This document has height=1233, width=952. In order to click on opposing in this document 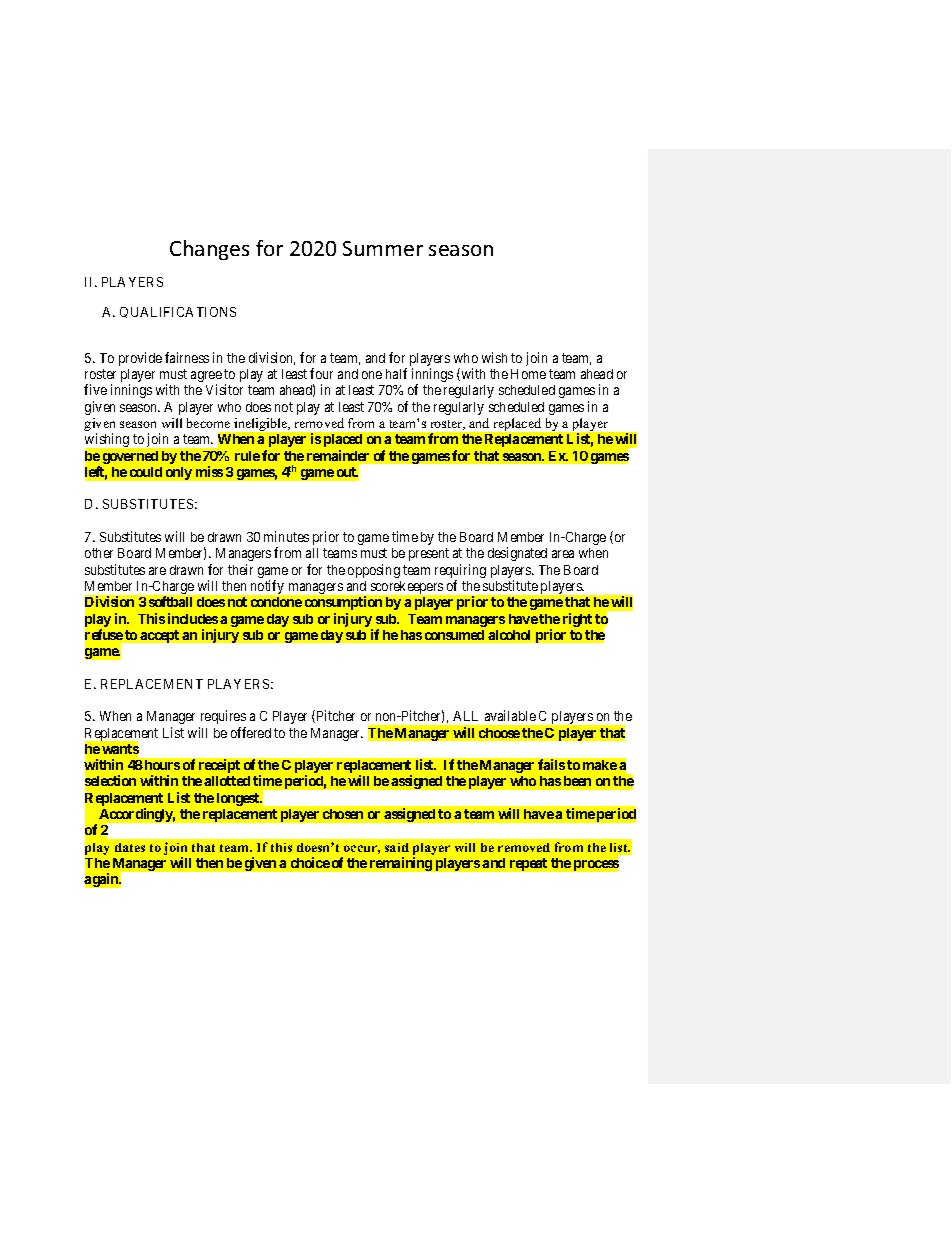, I will do `click(374, 571)`.
